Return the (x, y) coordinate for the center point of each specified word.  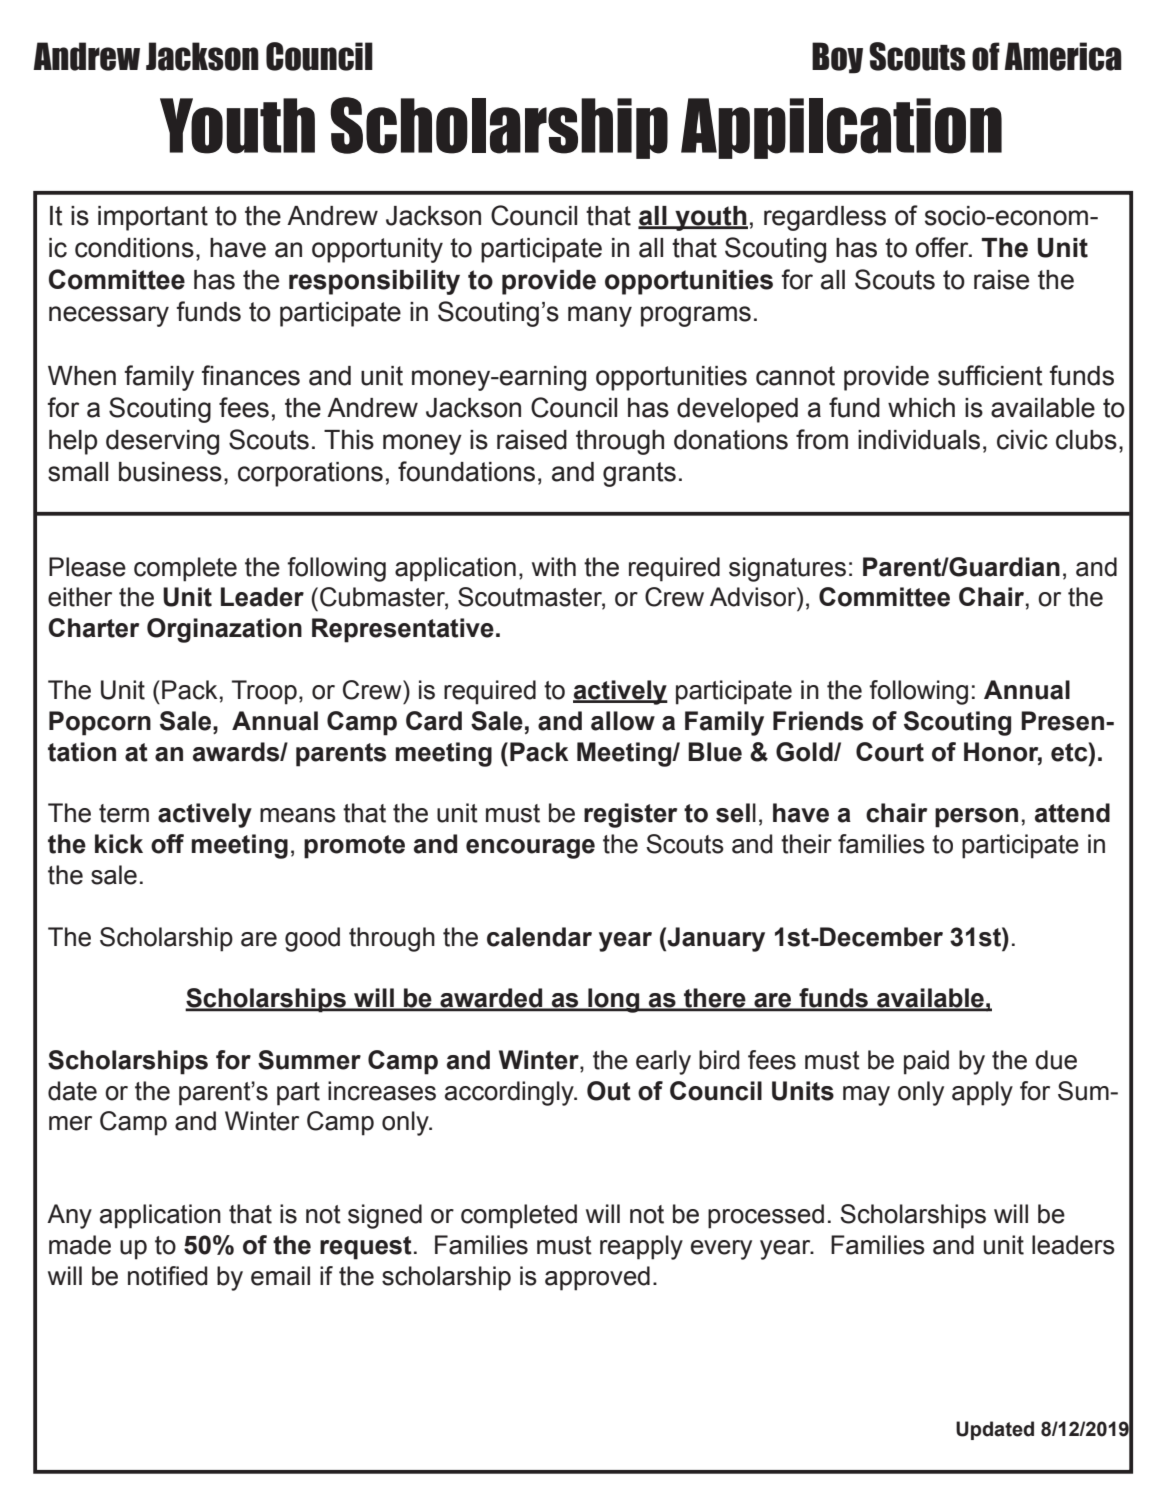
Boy (837, 58)
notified (167, 1276)
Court (890, 752)
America (1063, 56)
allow (623, 721)
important (153, 218)
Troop (264, 692)
